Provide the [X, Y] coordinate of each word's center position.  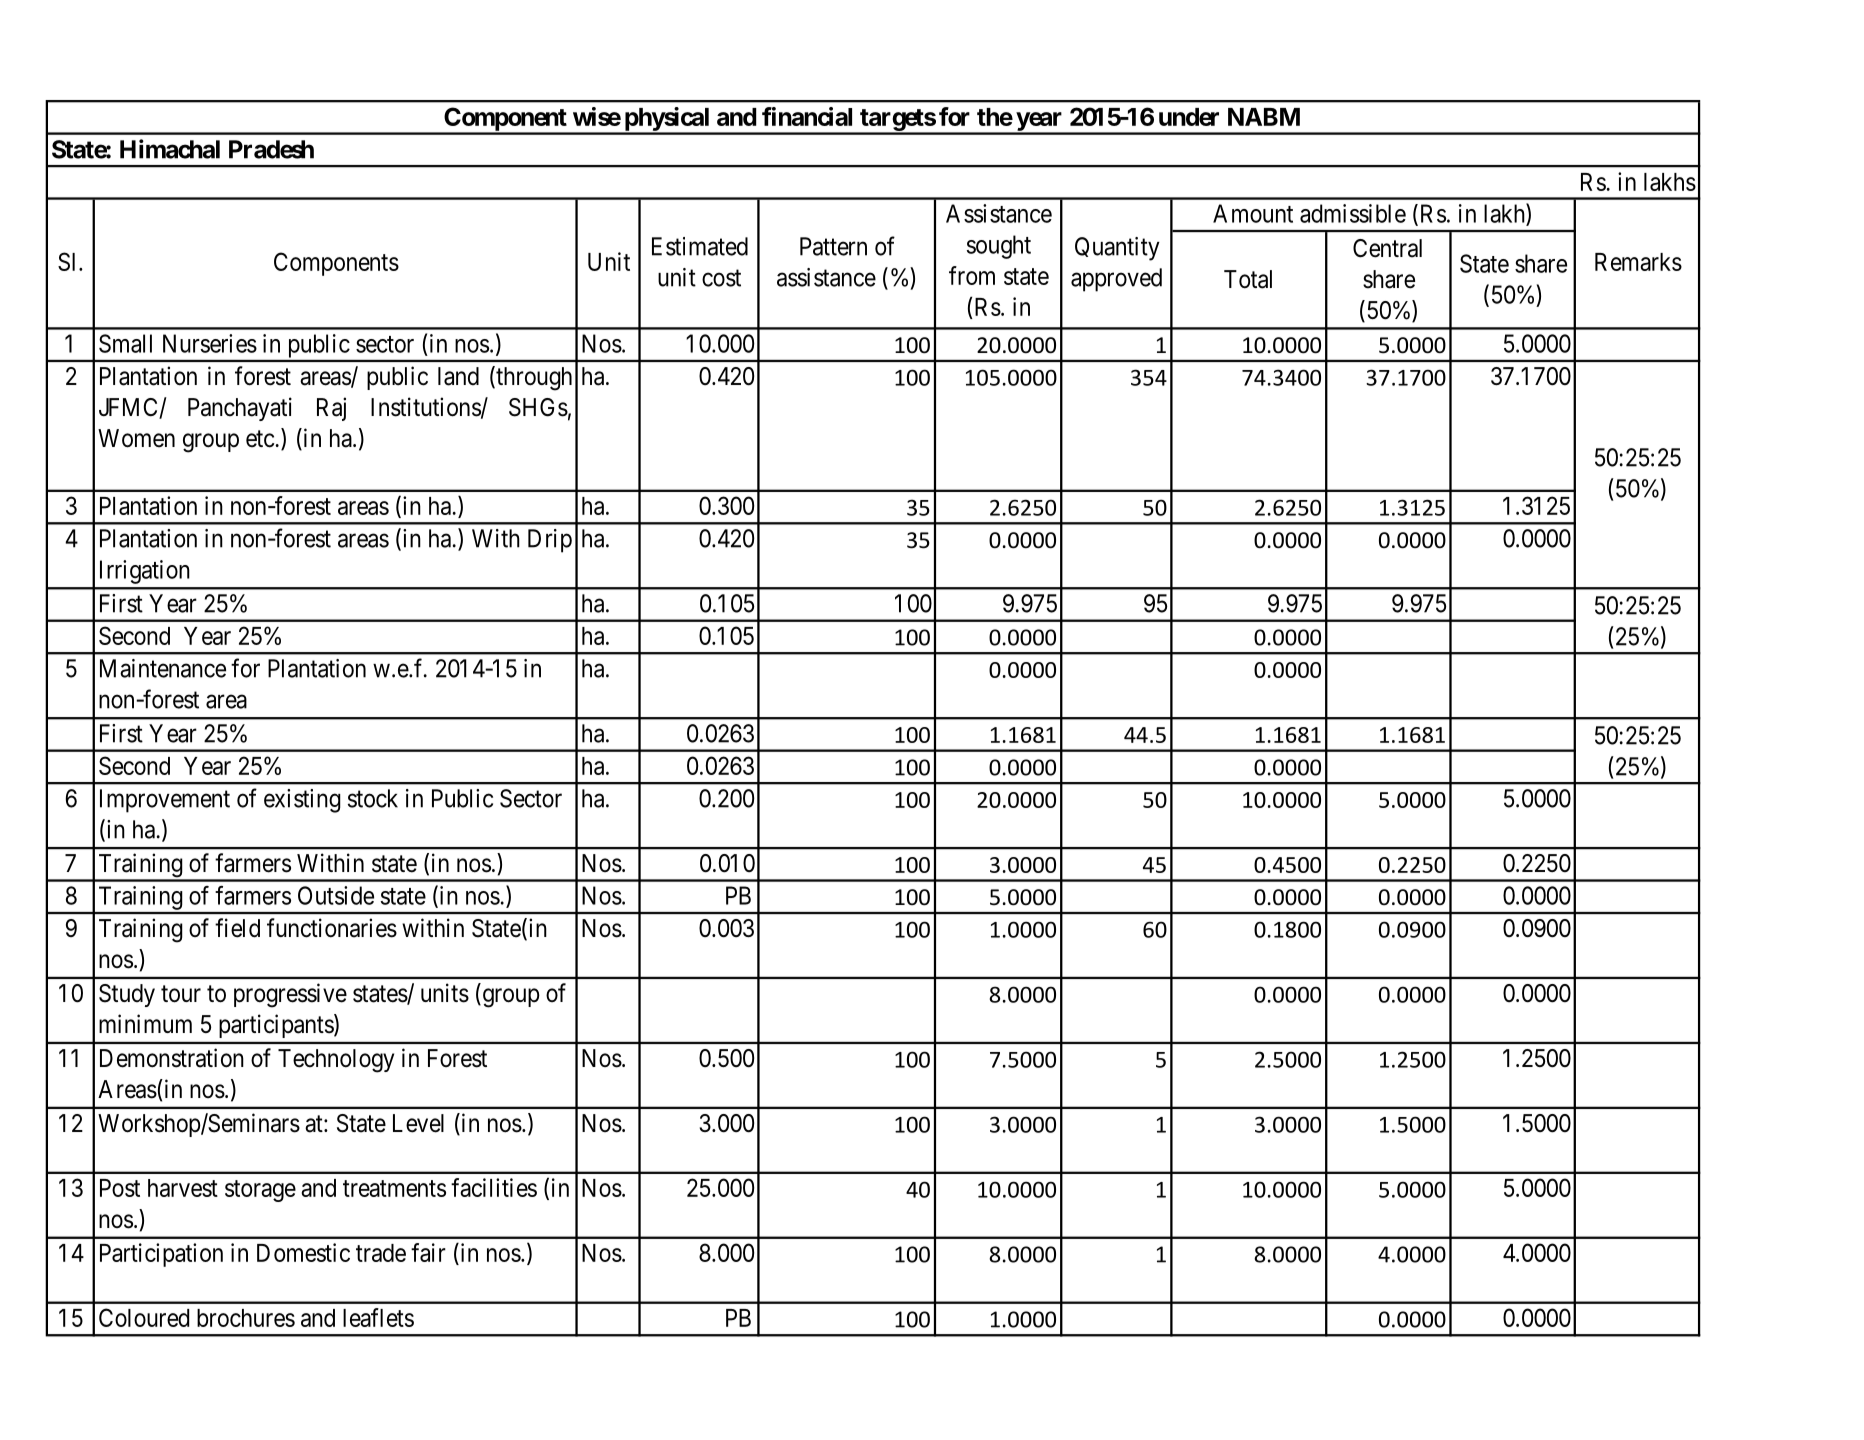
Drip [550, 541]
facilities [494, 1187]
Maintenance [163, 668]
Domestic [303, 1252]
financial [807, 116]
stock [373, 798]
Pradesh [271, 149]
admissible [1353, 213]
